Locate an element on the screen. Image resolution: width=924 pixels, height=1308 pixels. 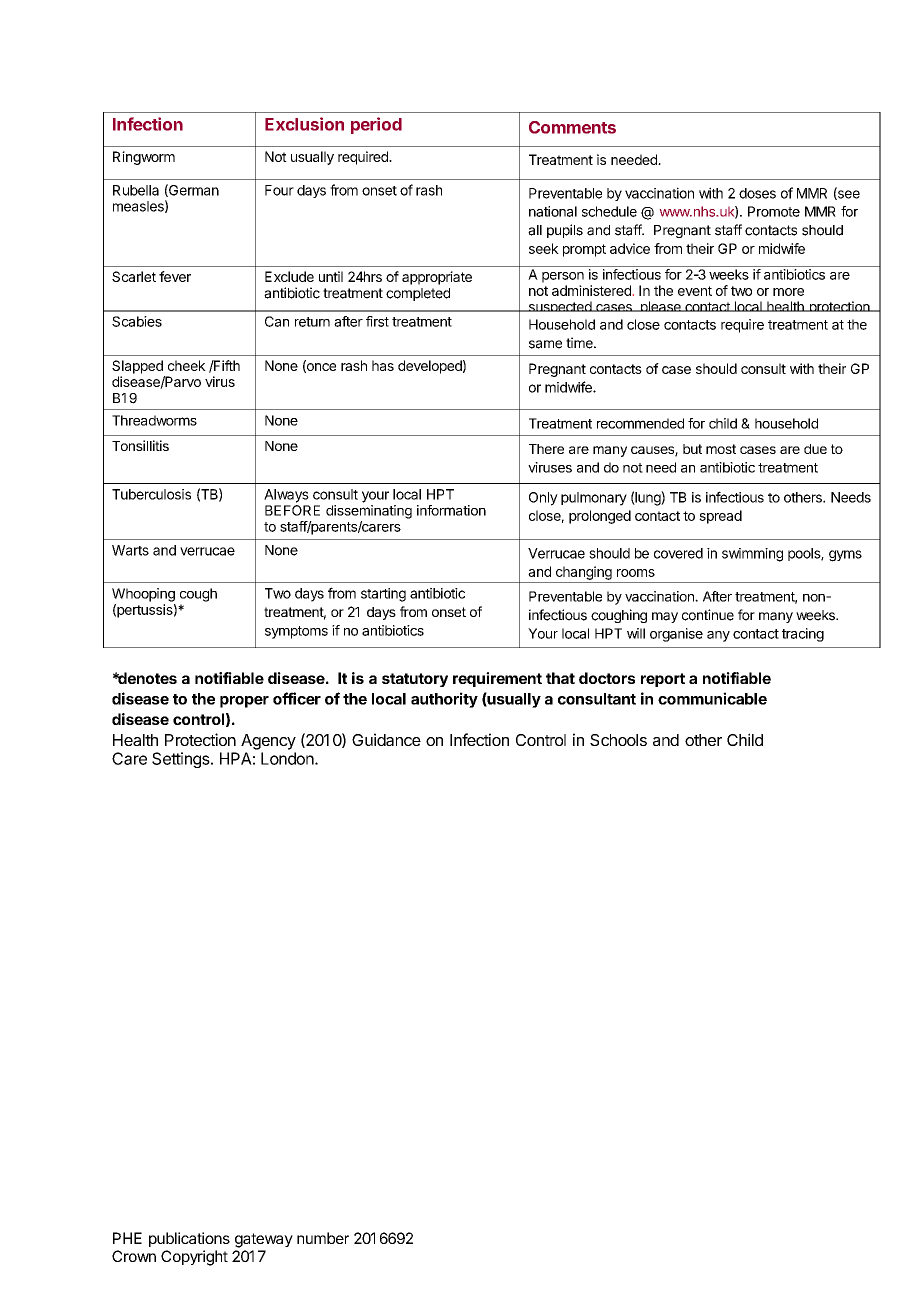
most is located at coordinates (721, 449).
